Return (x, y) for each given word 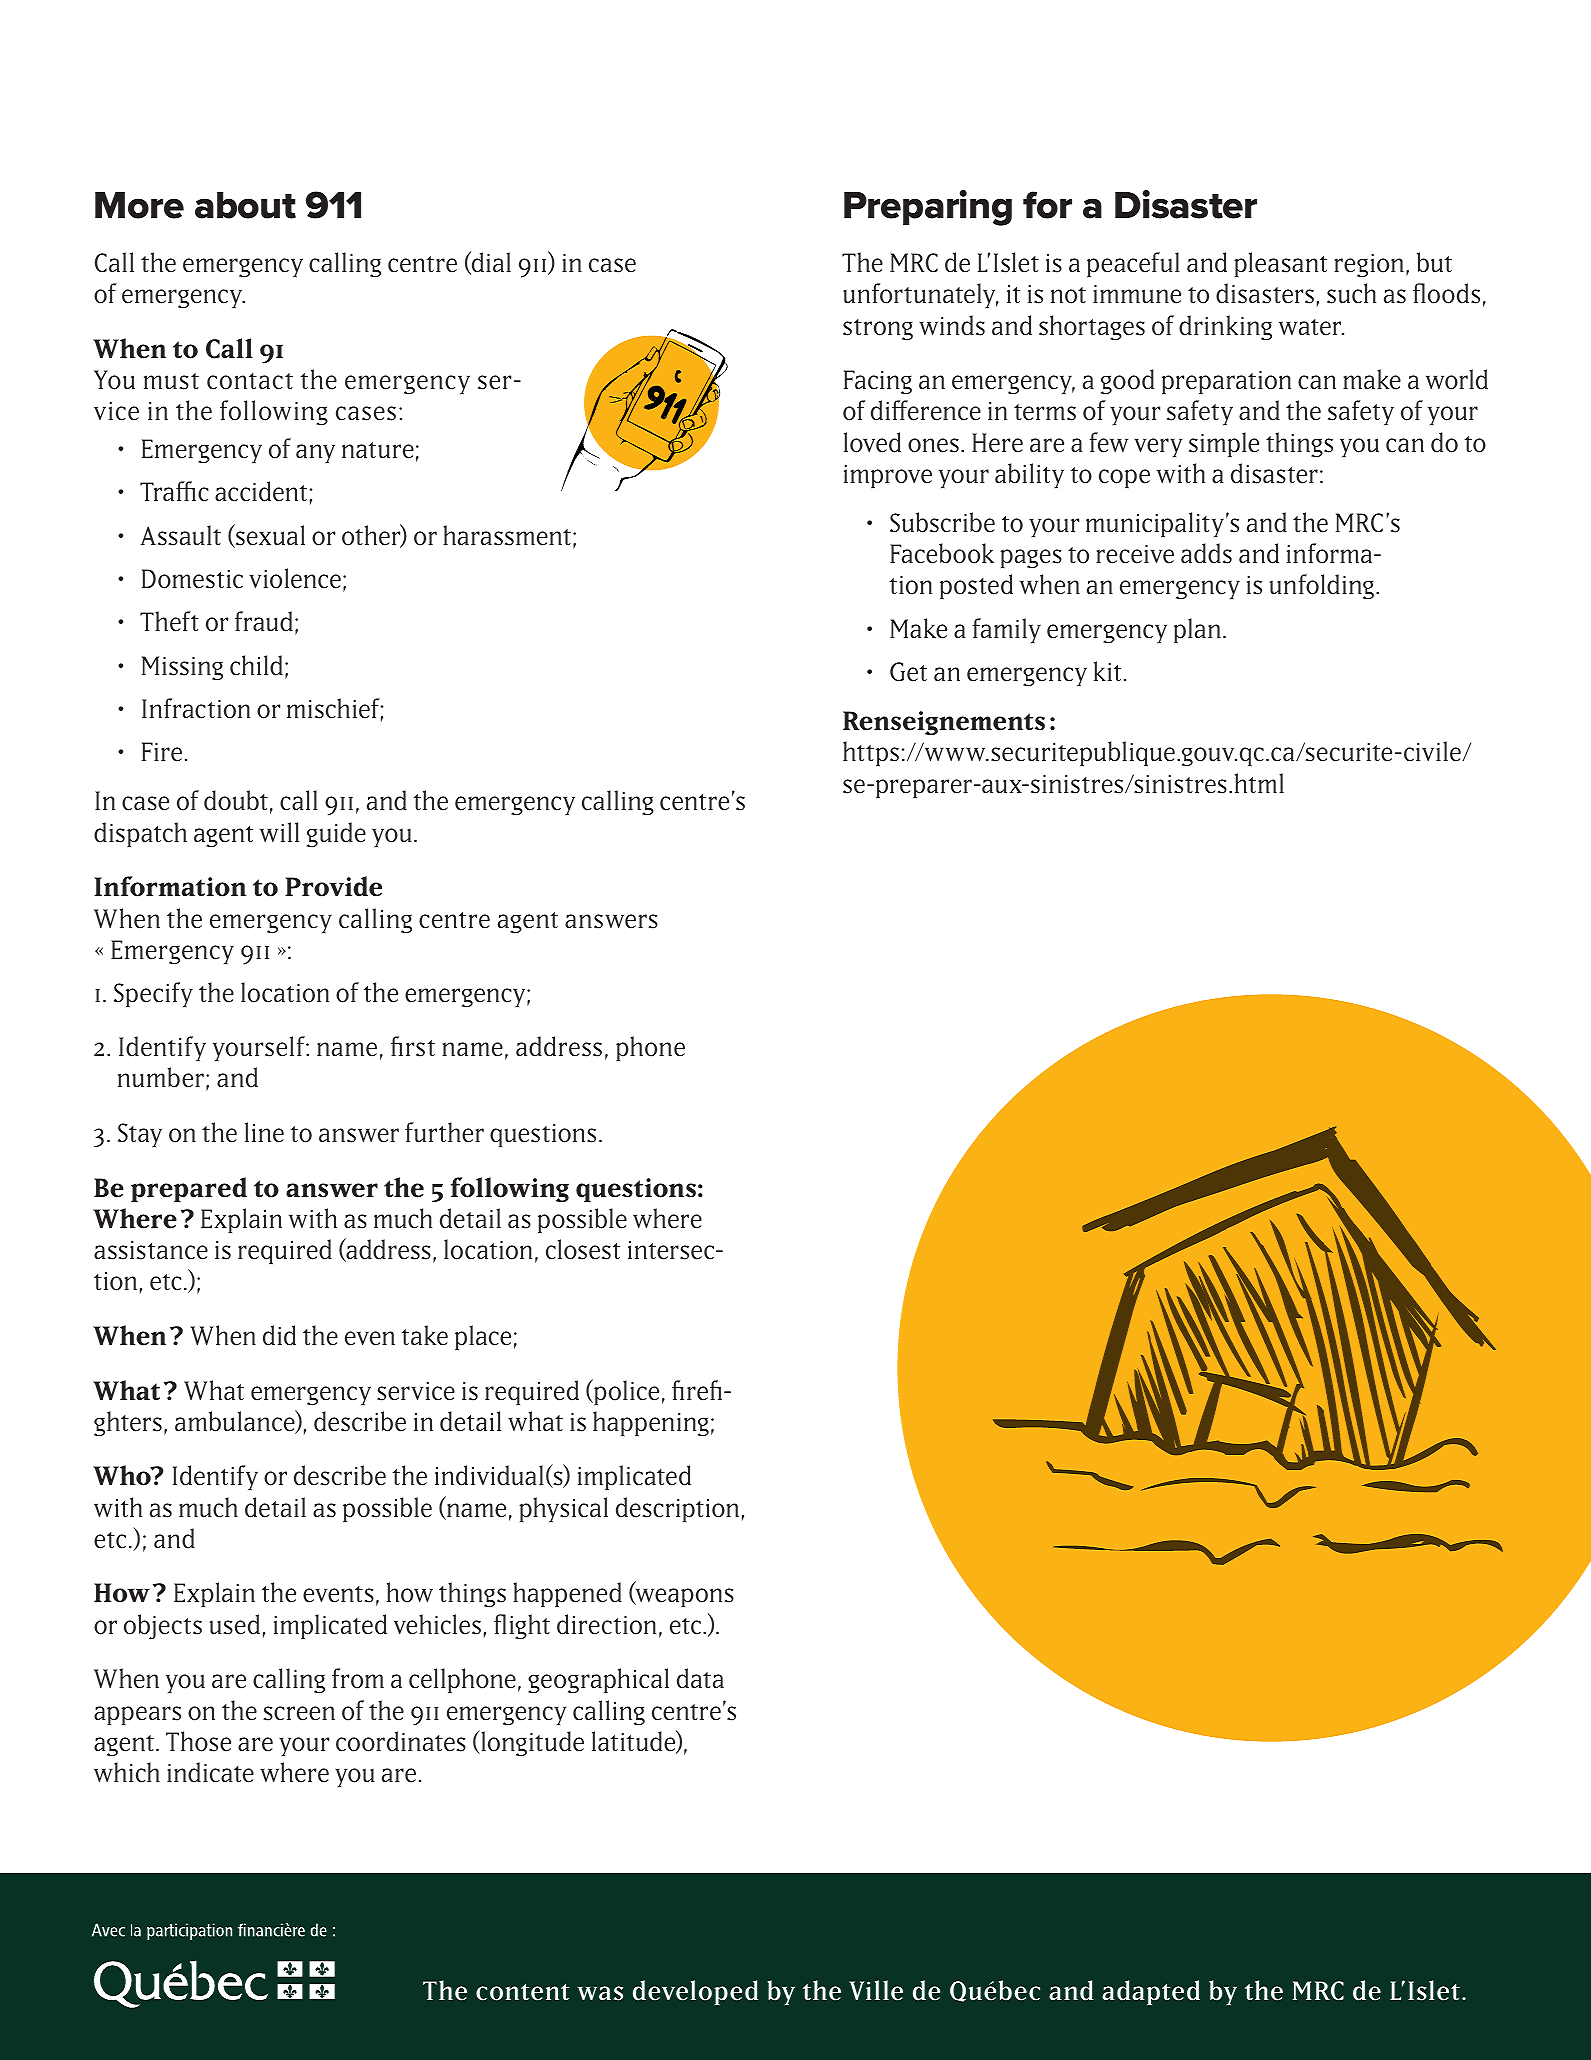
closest (583, 1249)
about (245, 205)
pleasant (1280, 264)
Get (908, 672)
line (264, 1132)
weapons (683, 1597)
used (235, 1624)
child (256, 665)
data (700, 1678)
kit (1107, 671)
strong (878, 329)
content (522, 1992)
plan (1197, 630)
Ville (876, 1990)
